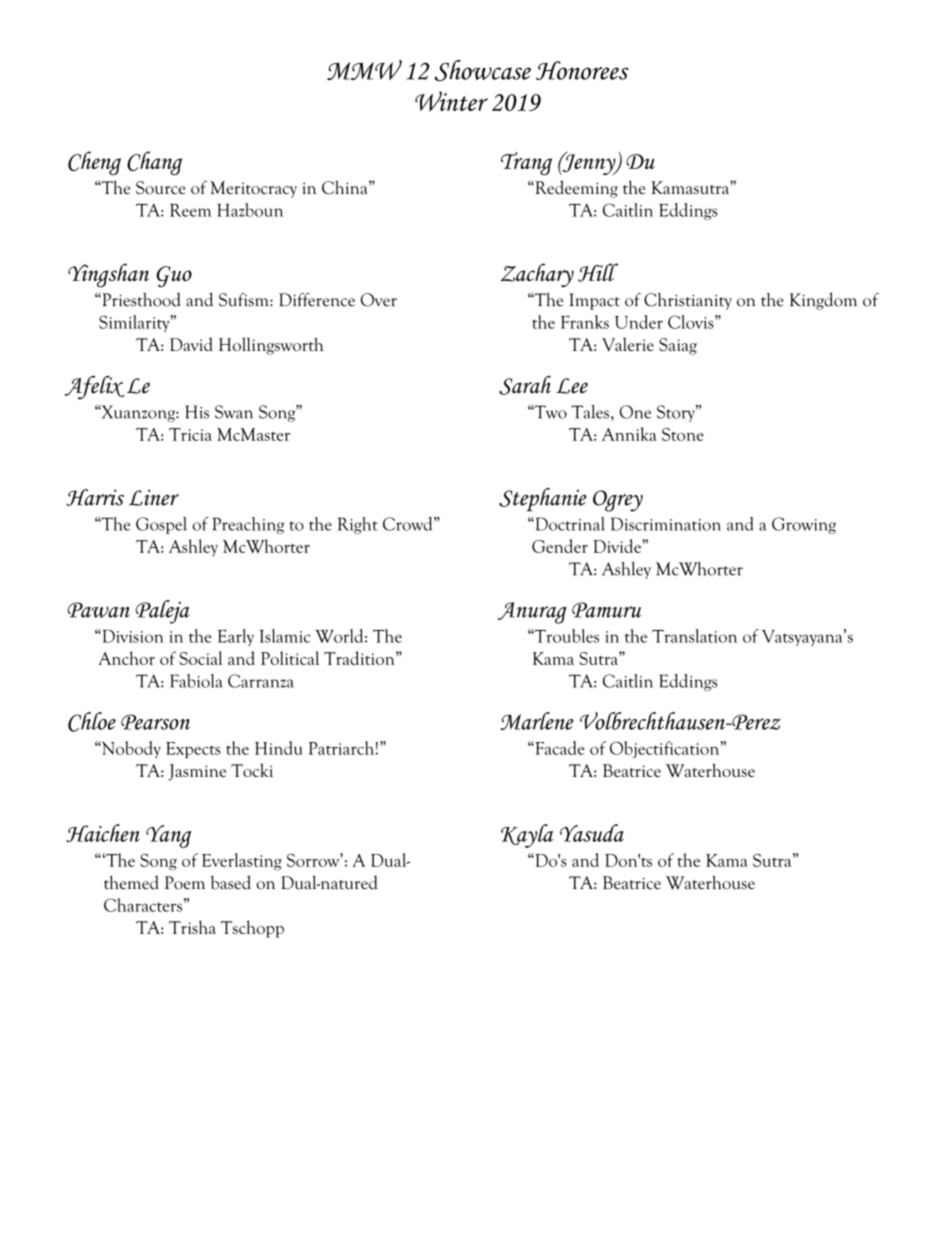  What do you see at coordinates (575, 189) in the image?
I see `Redeeming` at bounding box center [575, 189].
